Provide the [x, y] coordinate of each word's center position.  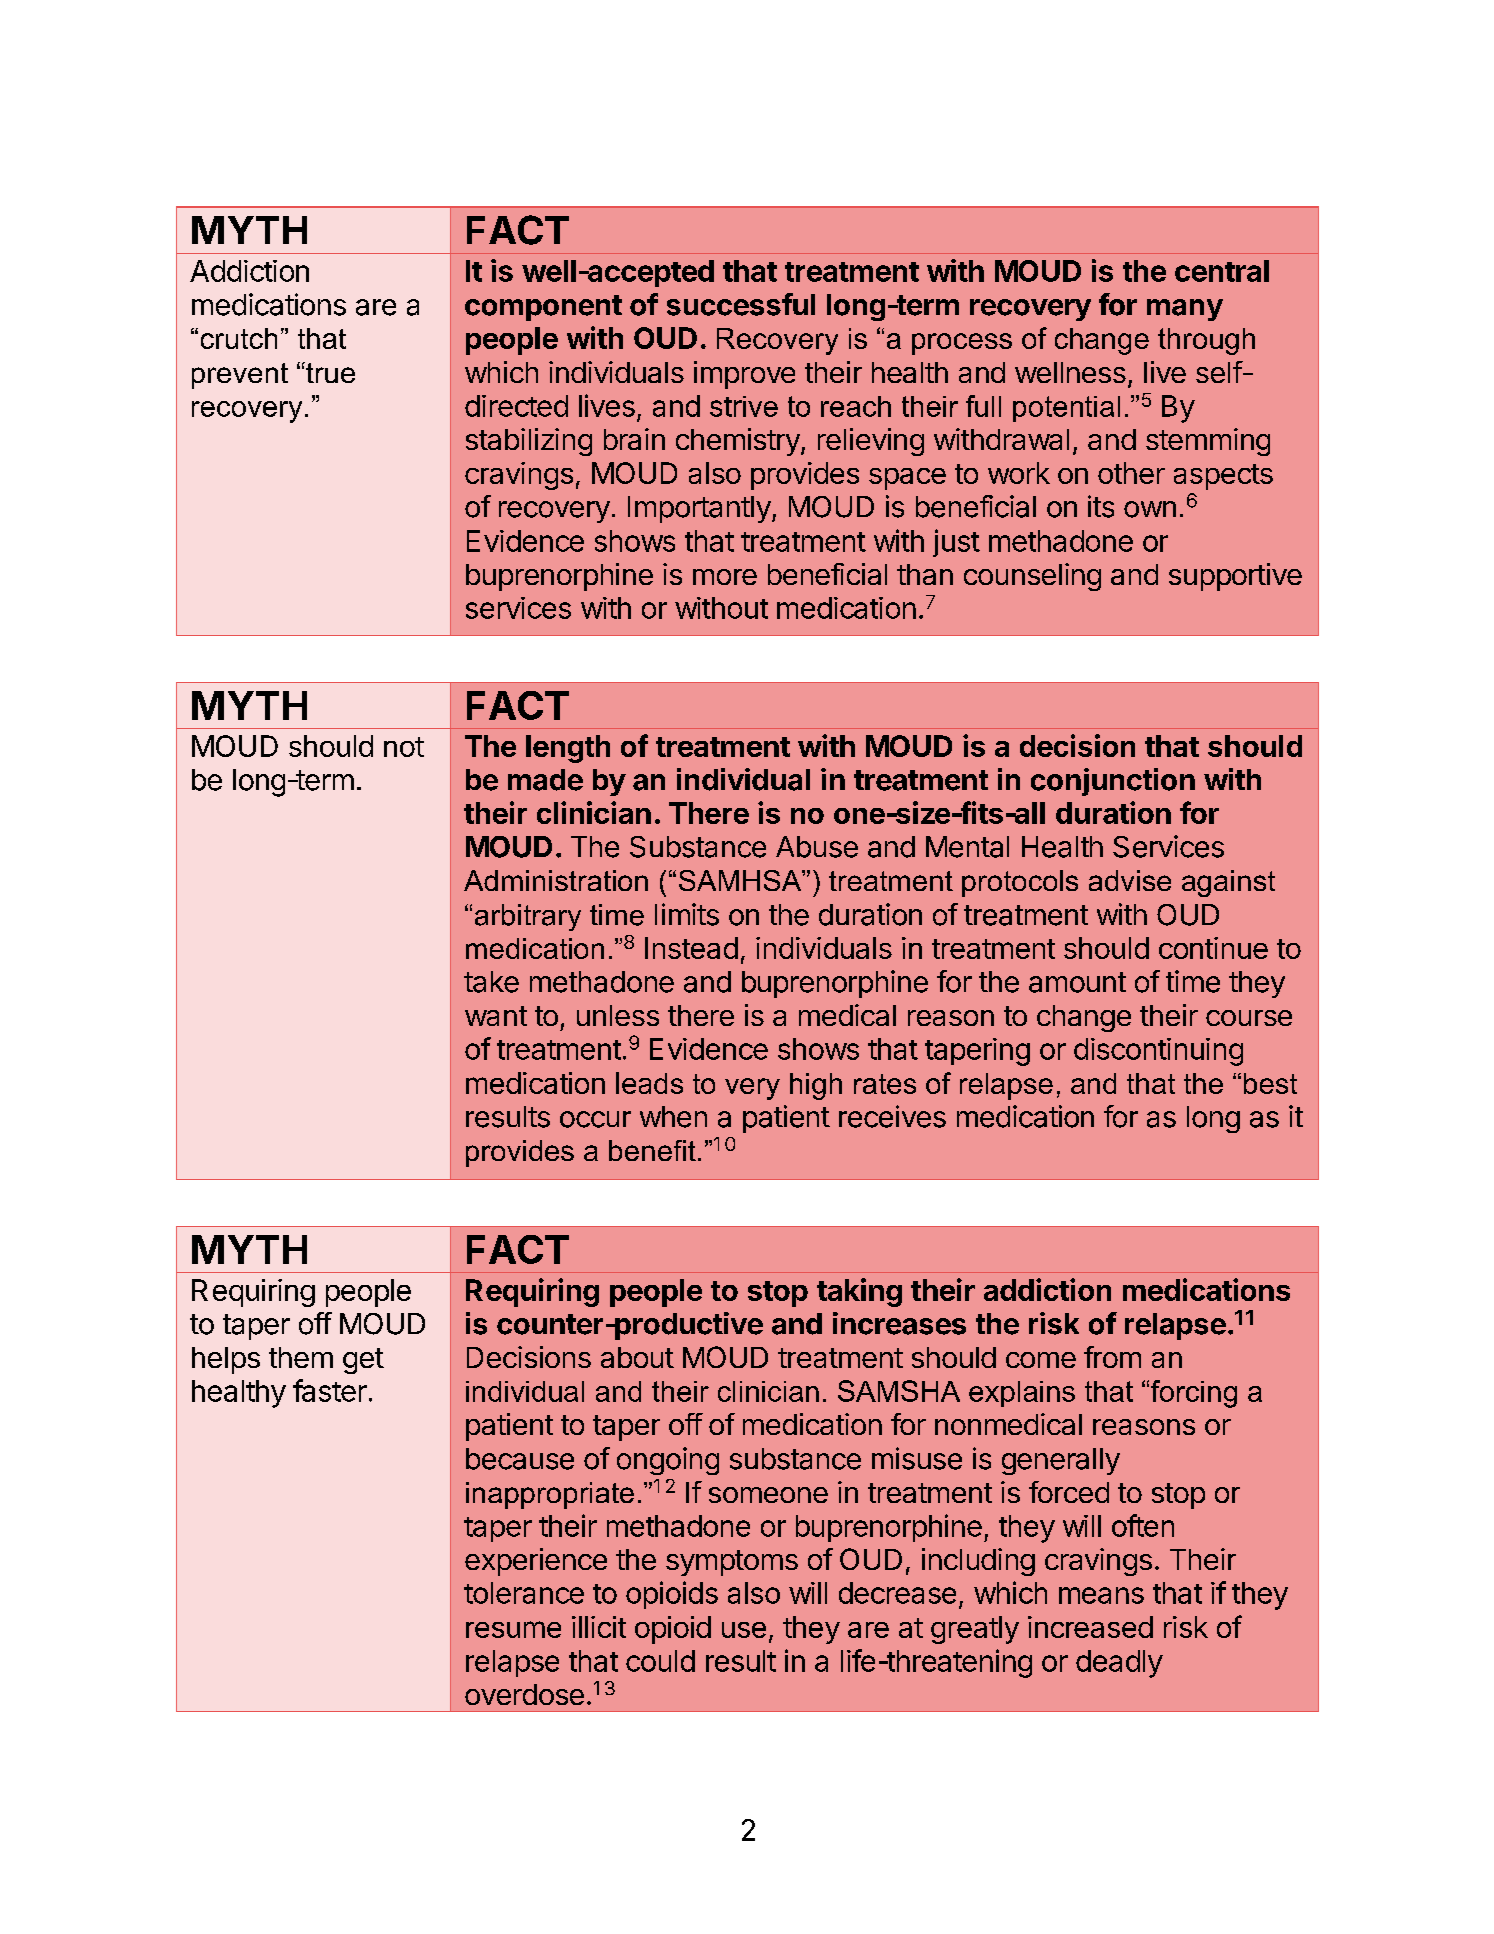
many [1185, 310]
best [1270, 1083]
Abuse [817, 847]
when [673, 1117]
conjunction [1113, 782]
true [329, 372]
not [404, 747]
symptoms [732, 1563]
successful [741, 304]
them [301, 1357]
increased [1090, 1627]
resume [513, 1629]
